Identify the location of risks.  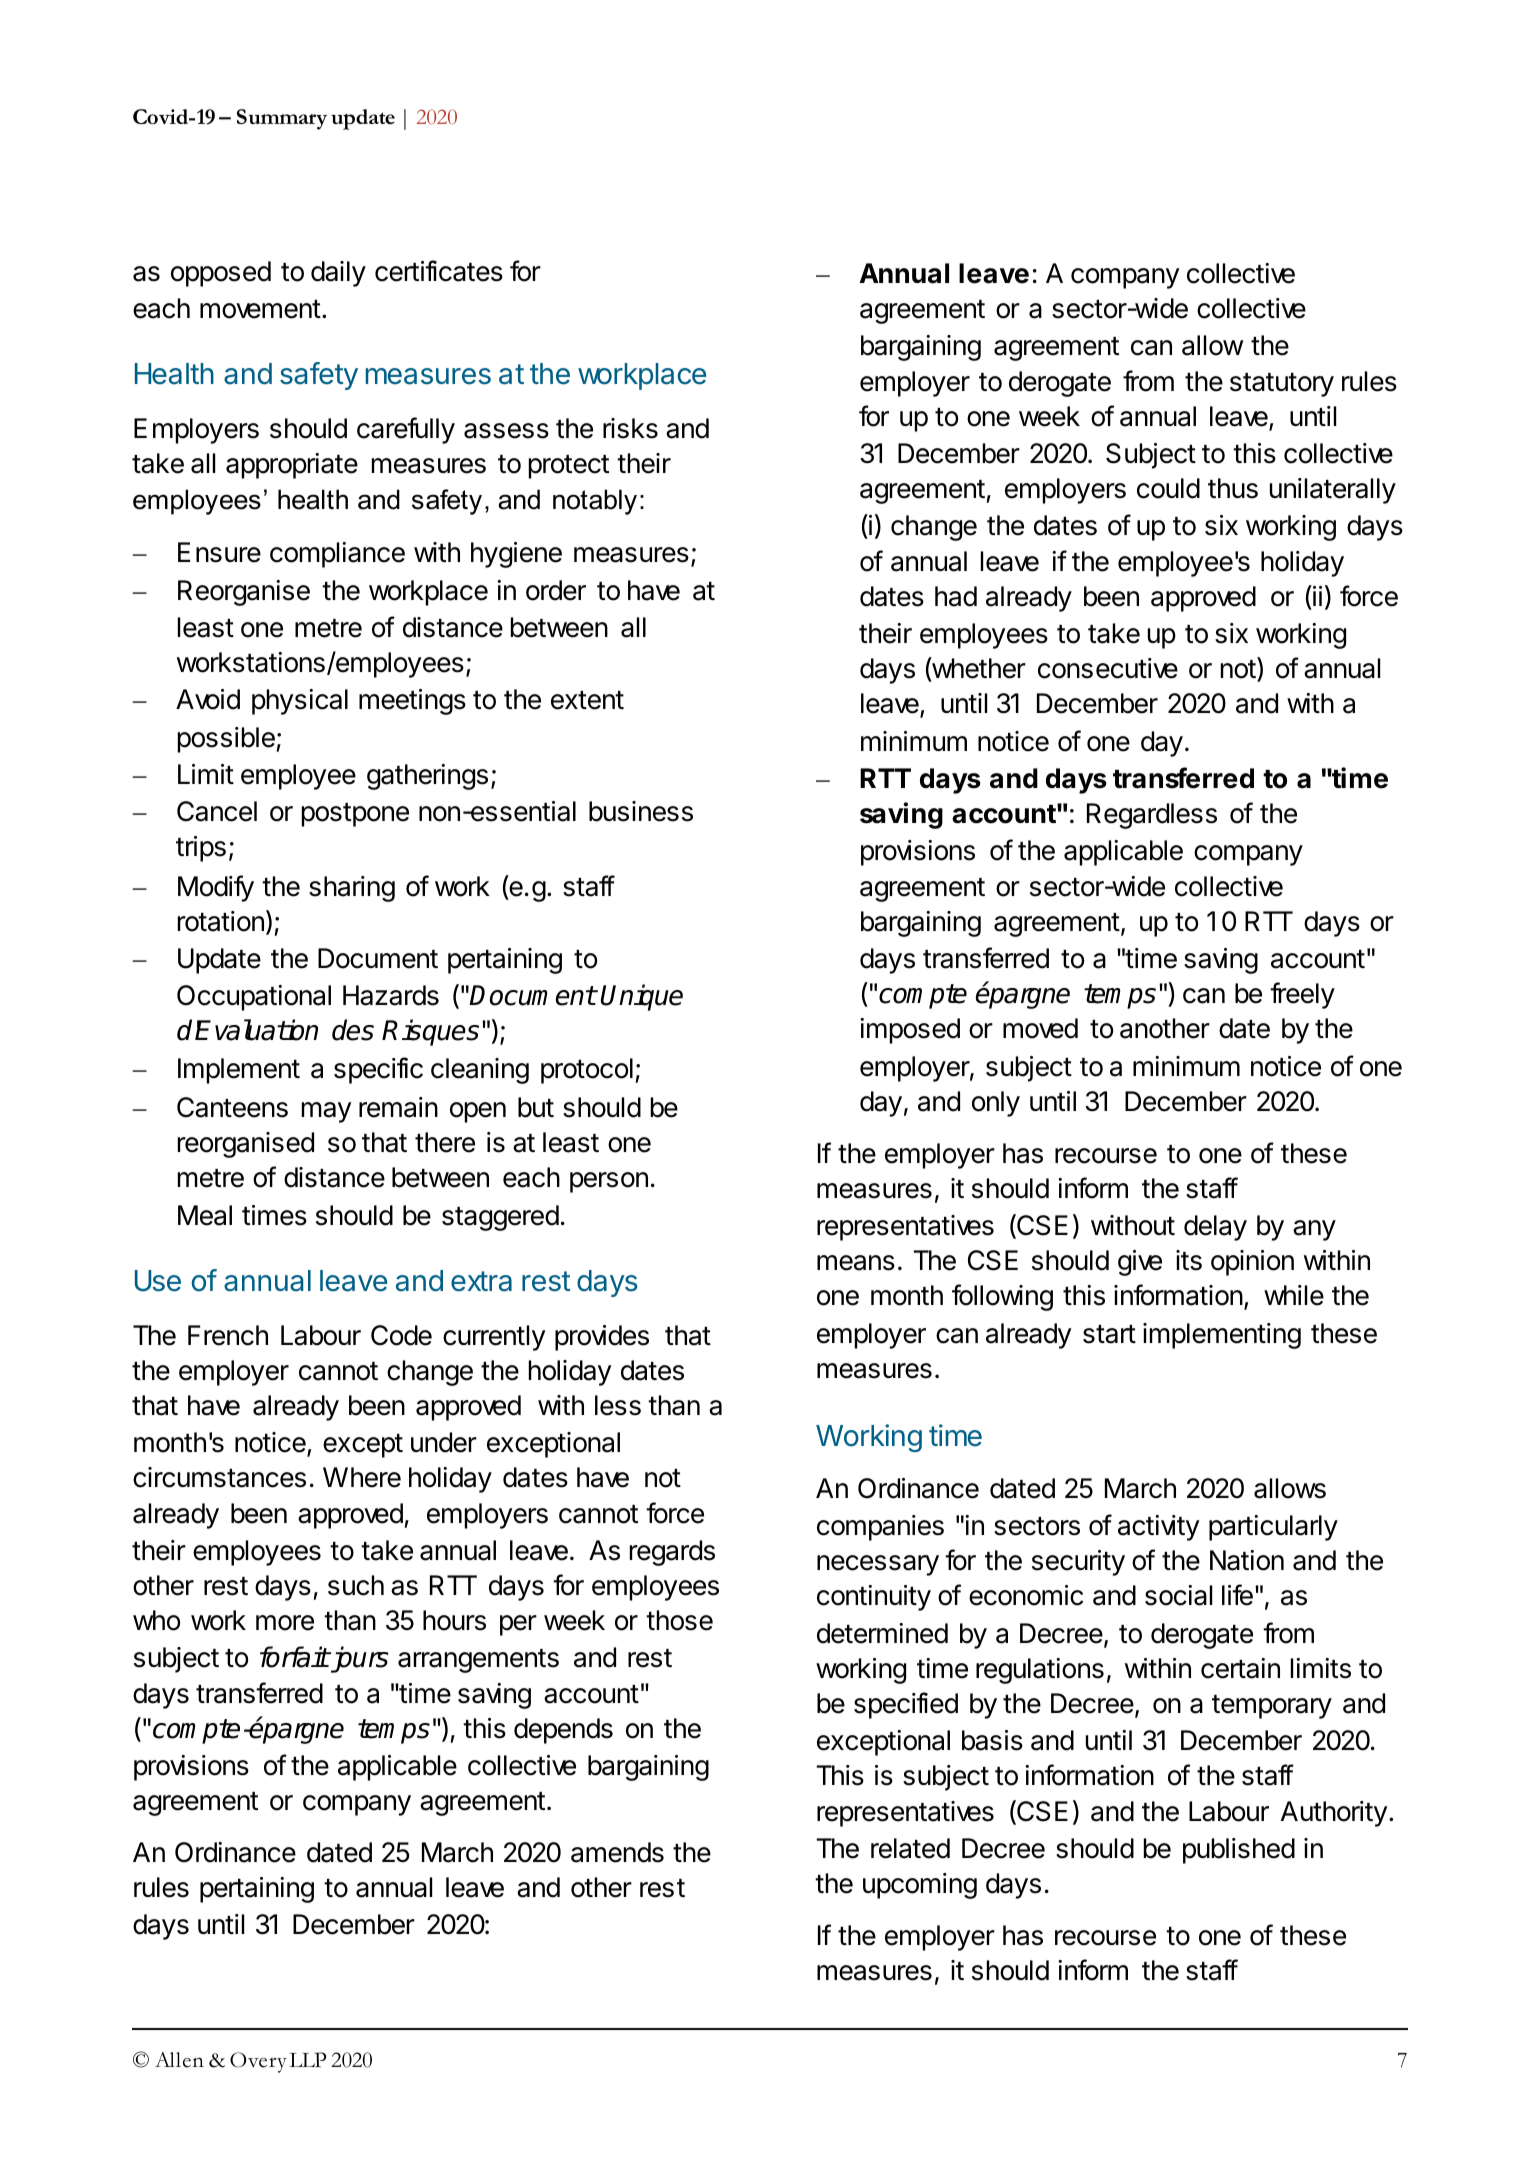
(630, 428).
